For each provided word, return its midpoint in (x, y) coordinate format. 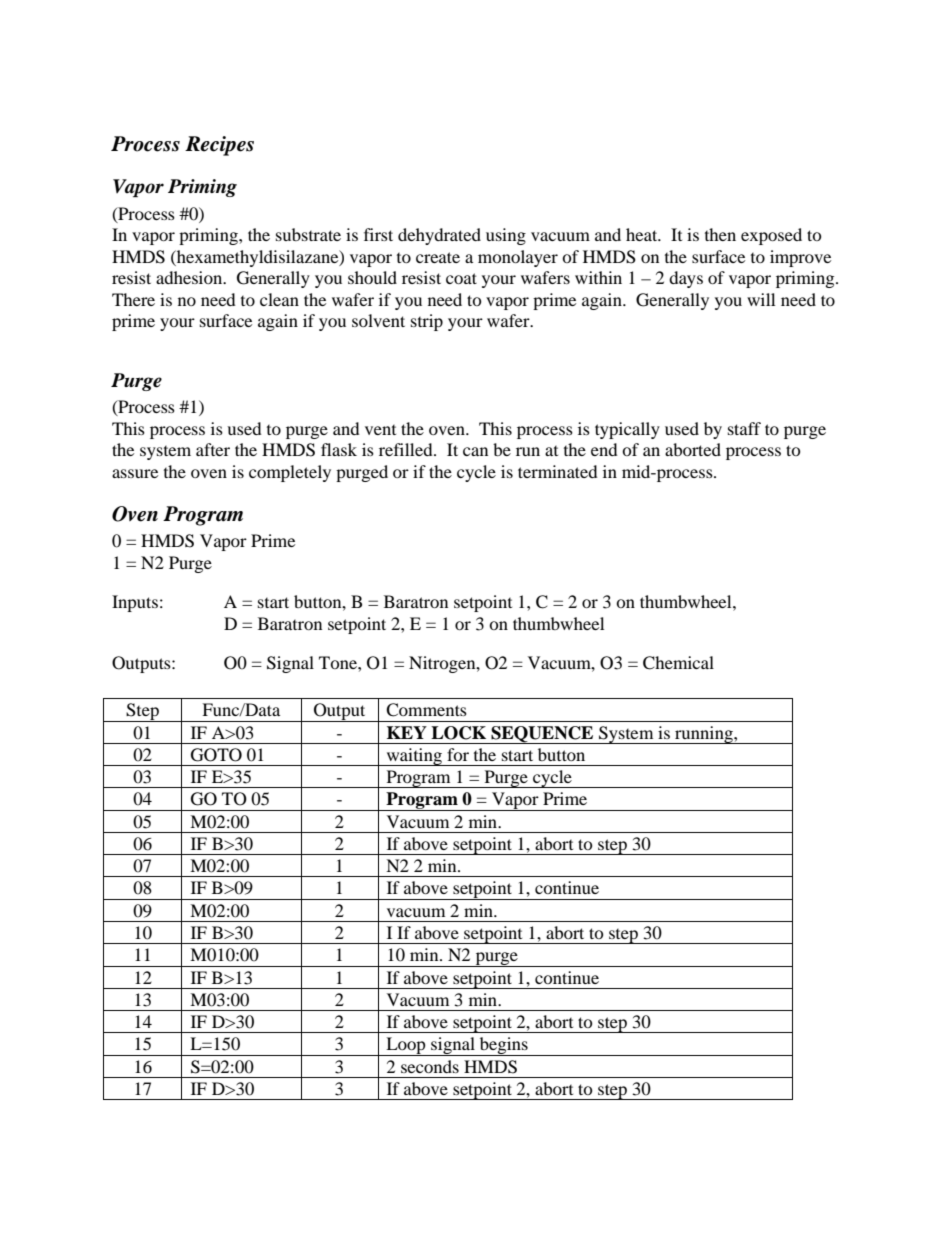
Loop (406, 1046)
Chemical (678, 663)
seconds (430, 1066)
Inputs (135, 603)
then (720, 234)
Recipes (219, 146)
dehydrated (439, 236)
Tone (339, 662)
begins (503, 1046)
